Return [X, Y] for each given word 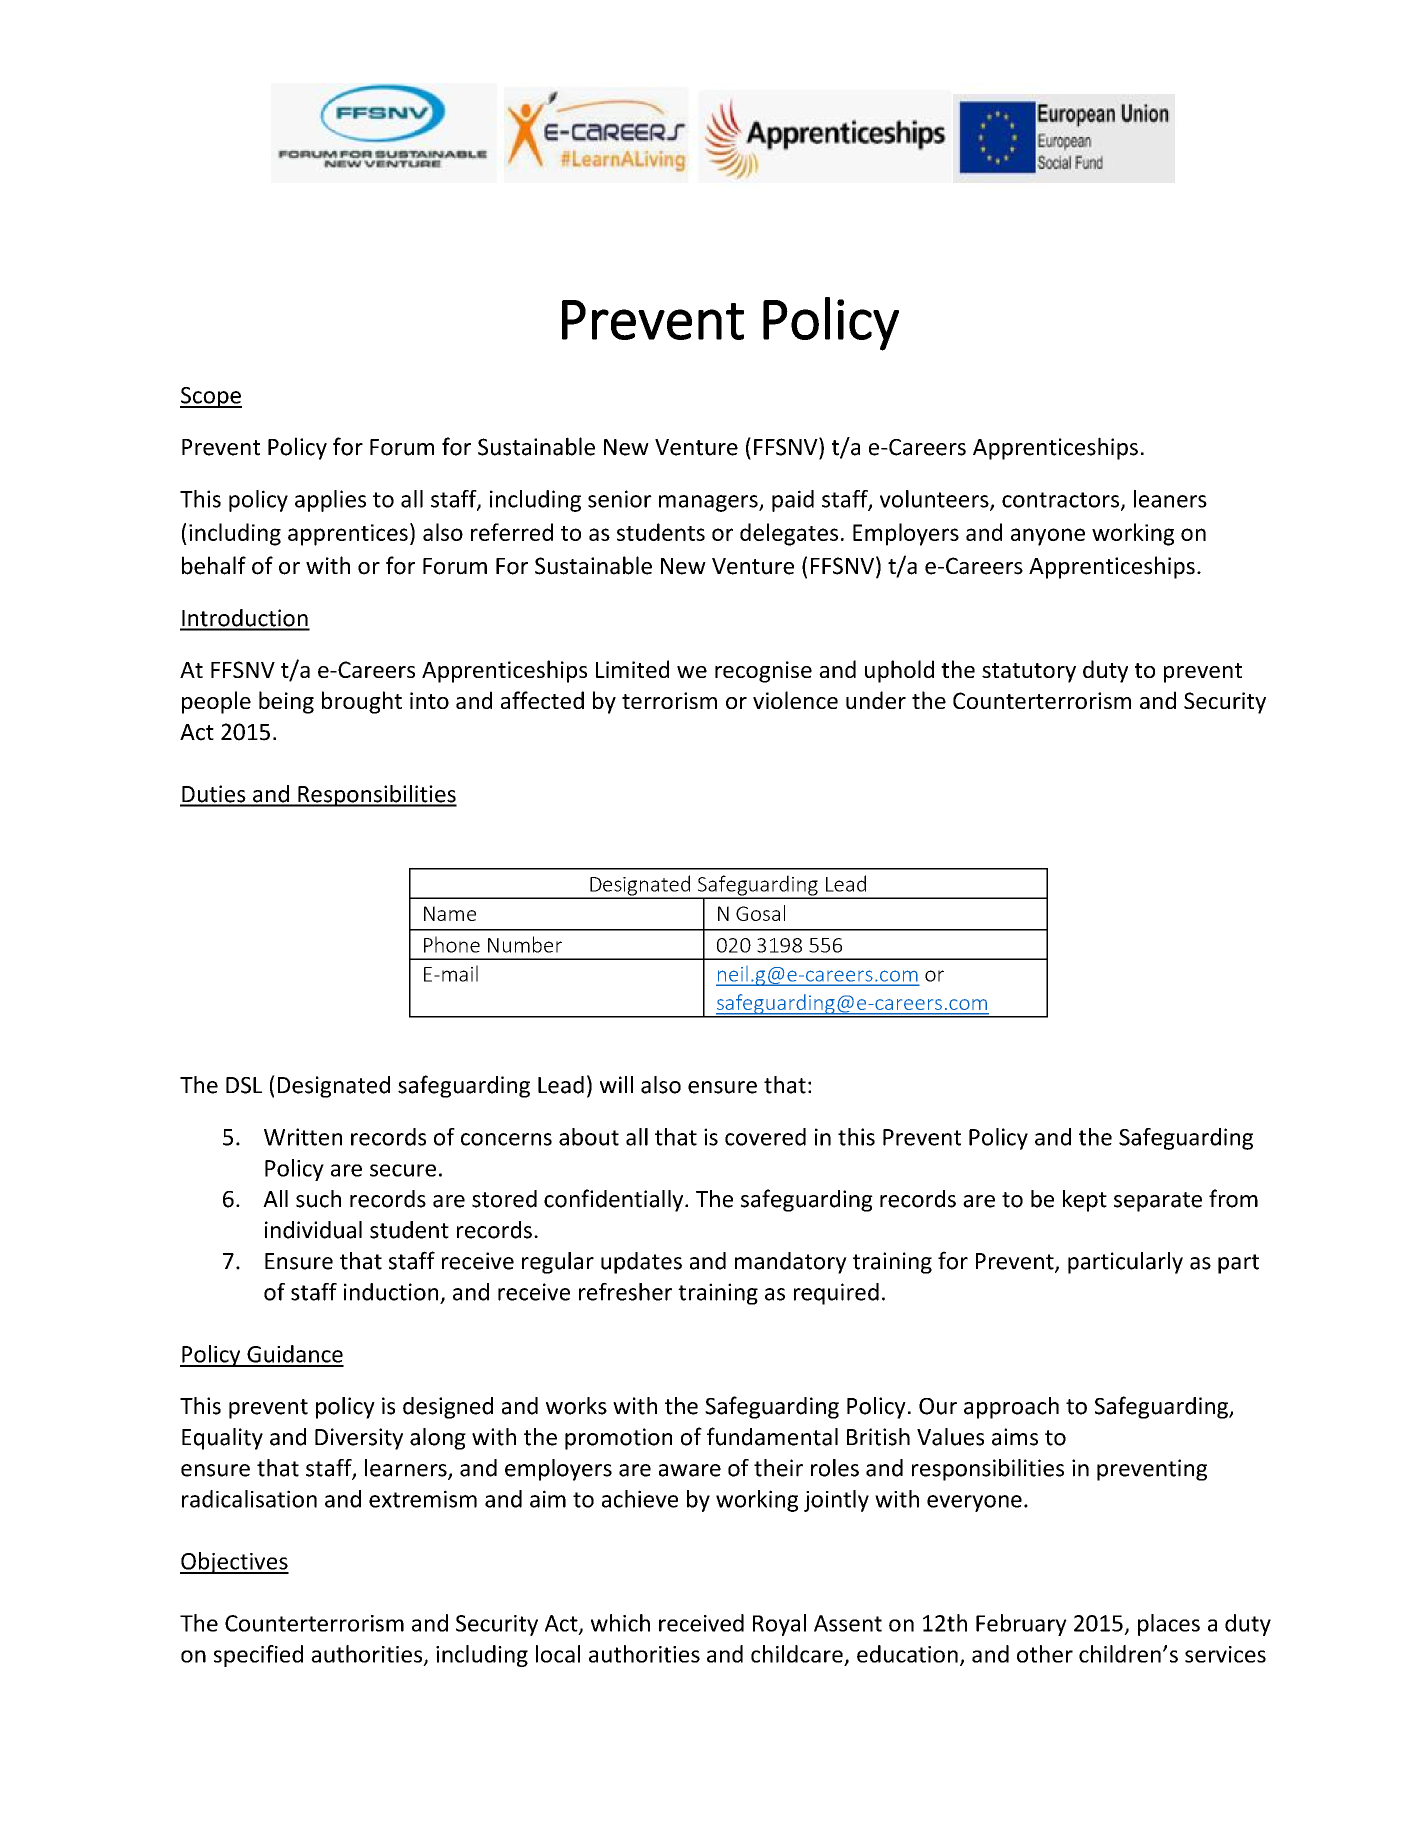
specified [258, 1656]
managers [709, 503]
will [616, 1084]
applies [330, 501]
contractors [1062, 501]
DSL [244, 1085]
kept [1085, 1201]
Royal [779, 1625]
